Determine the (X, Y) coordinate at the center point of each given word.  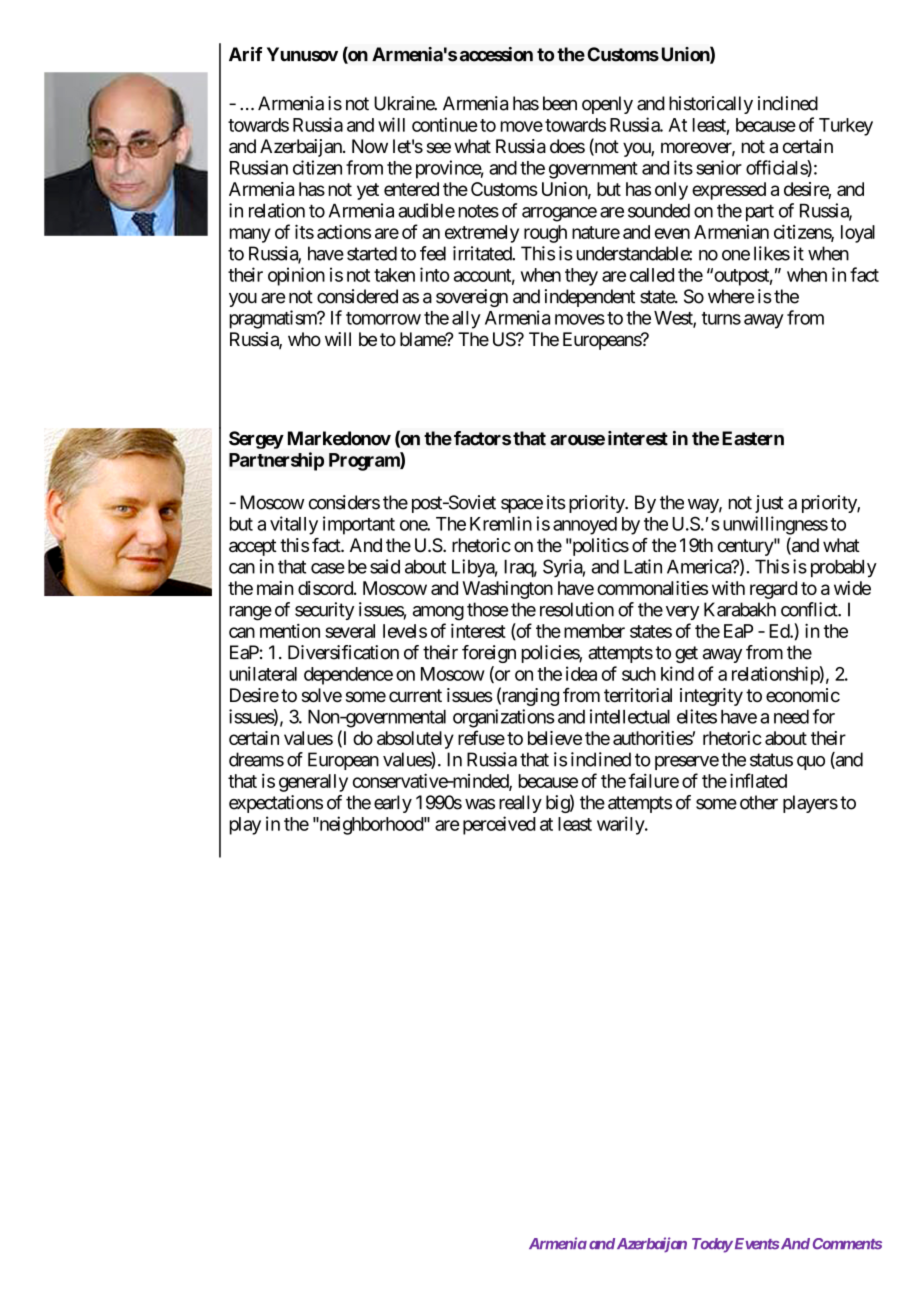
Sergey (256, 440)
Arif (246, 54)
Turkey (846, 127)
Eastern (753, 438)
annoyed (585, 526)
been (560, 103)
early (393, 804)
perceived (499, 825)
